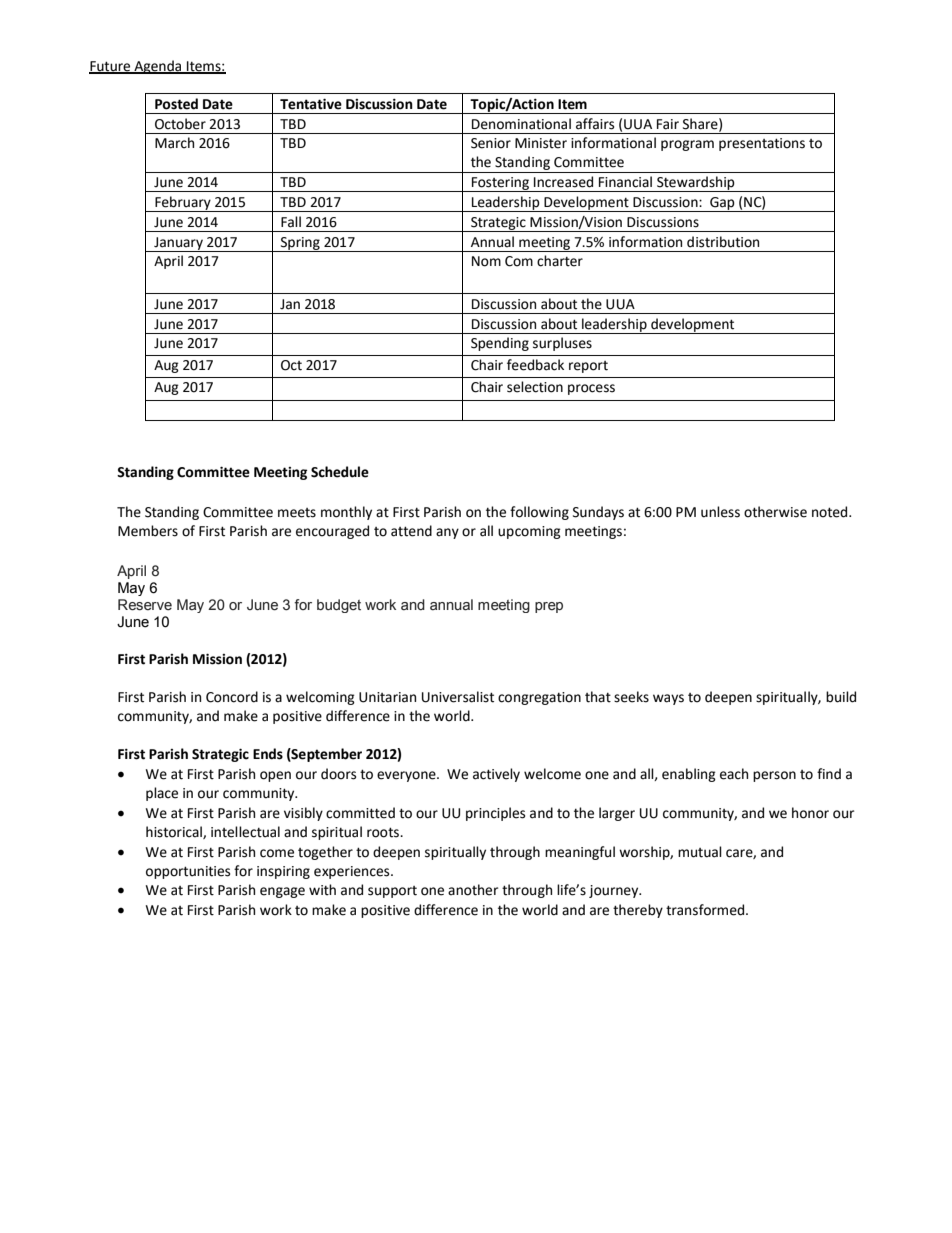 The height and width of the screenshot is (1233, 952). What do you see at coordinates (521, 124) in the screenshot?
I see `Denominational` at bounding box center [521, 124].
